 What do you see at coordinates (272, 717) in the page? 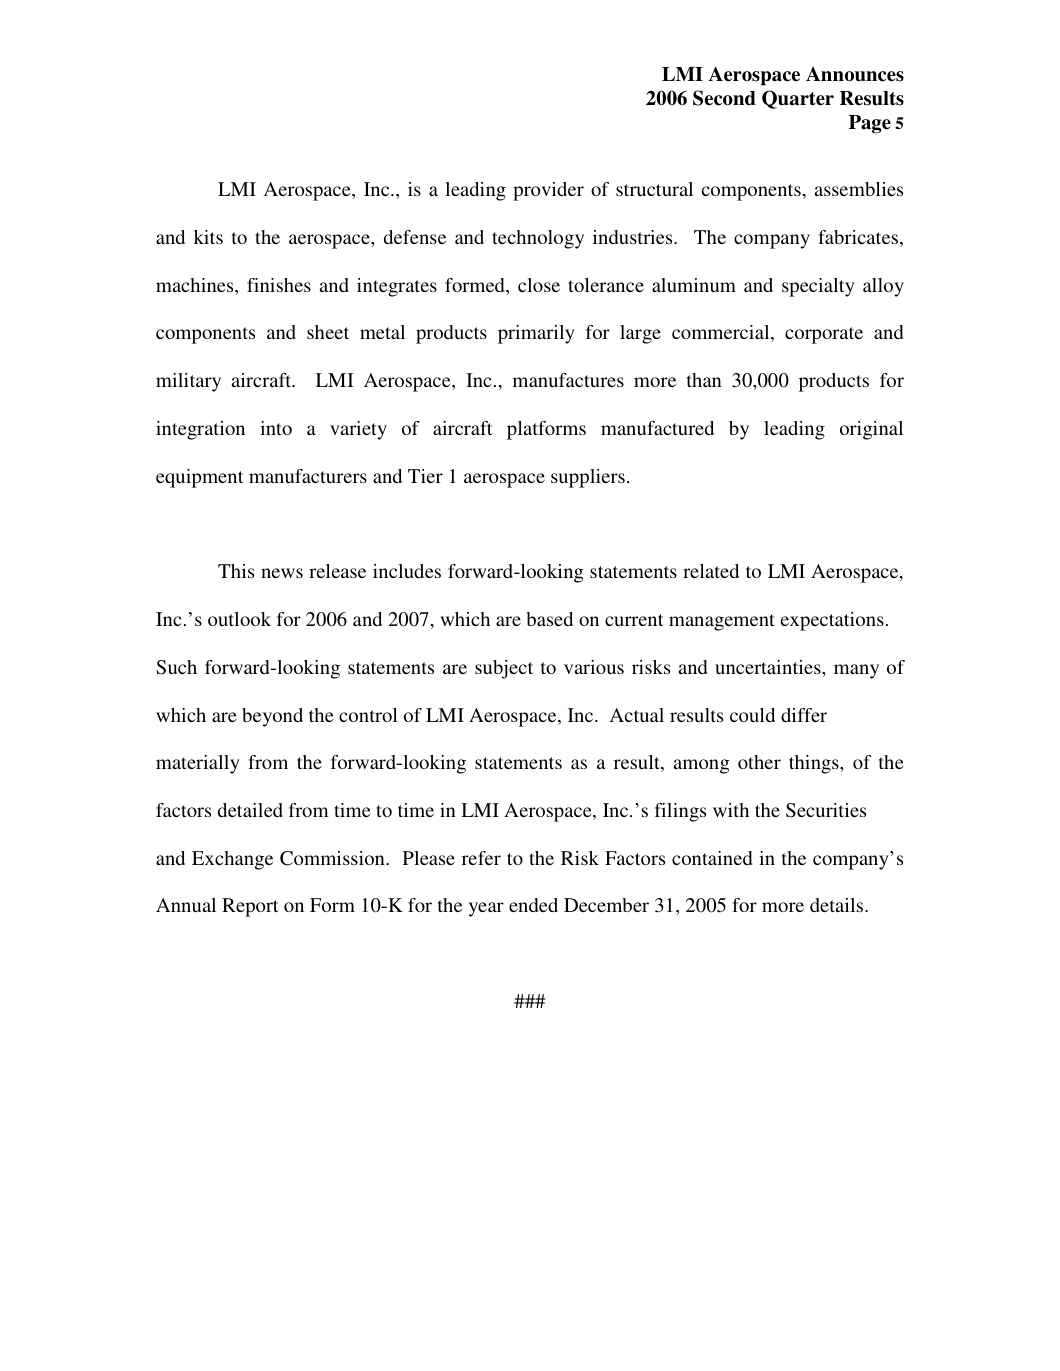
I see `beyond` at bounding box center [272, 717].
